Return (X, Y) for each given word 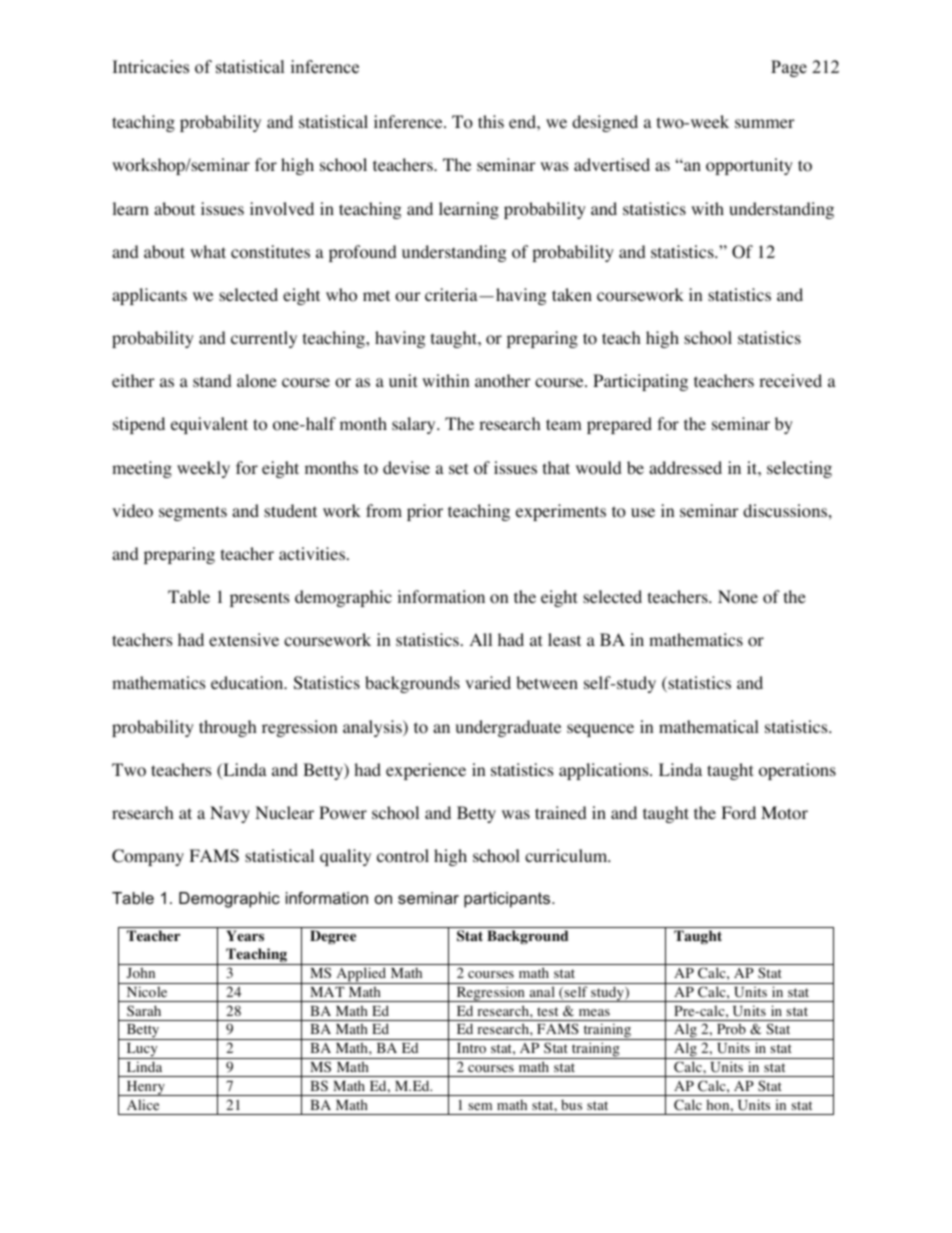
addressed (685, 467)
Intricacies (151, 67)
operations (797, 771)
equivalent (209, 425)
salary (415, 425)
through (228, 728)
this (491, 121)
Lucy (142, 1051)
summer (765, 123)
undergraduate (508, 728)
